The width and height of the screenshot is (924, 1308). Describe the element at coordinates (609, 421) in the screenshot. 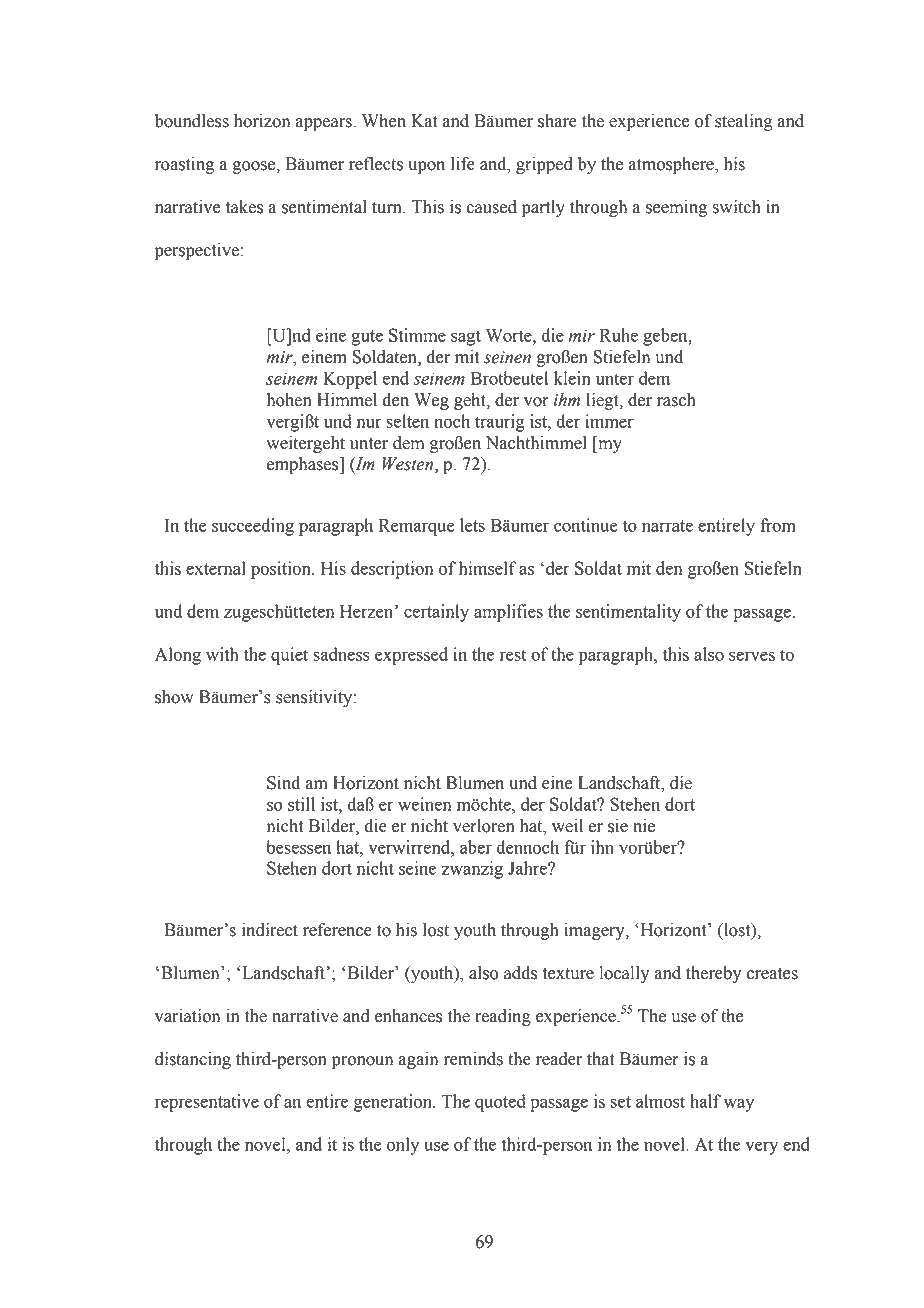

I see `immer` at that location.
